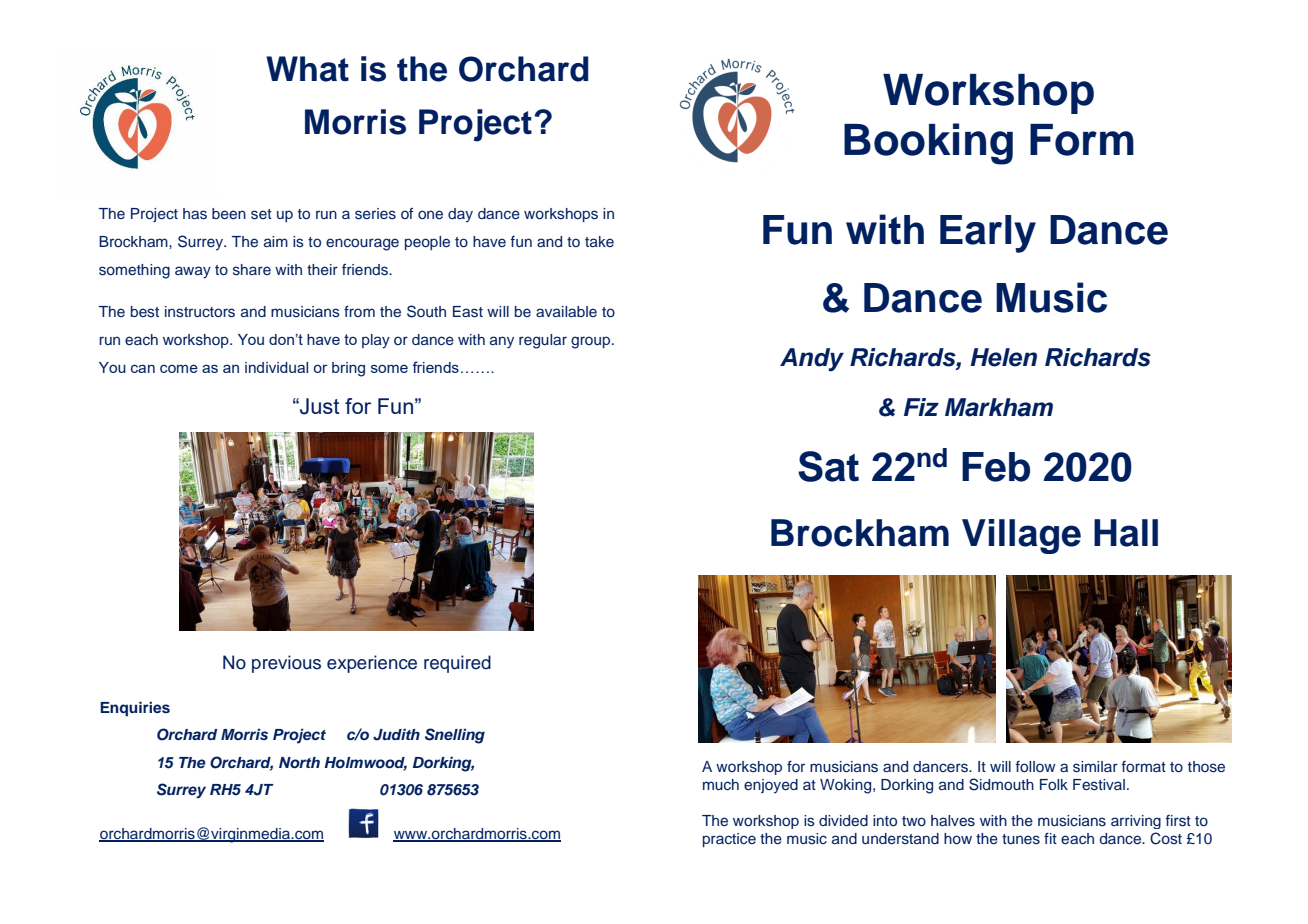 Image resolution: width=1308 pixels, height=924 pixels. What do you see at coordinates (828, 466) in the image?
I see `Sat` at bounding box center [828, 466].
